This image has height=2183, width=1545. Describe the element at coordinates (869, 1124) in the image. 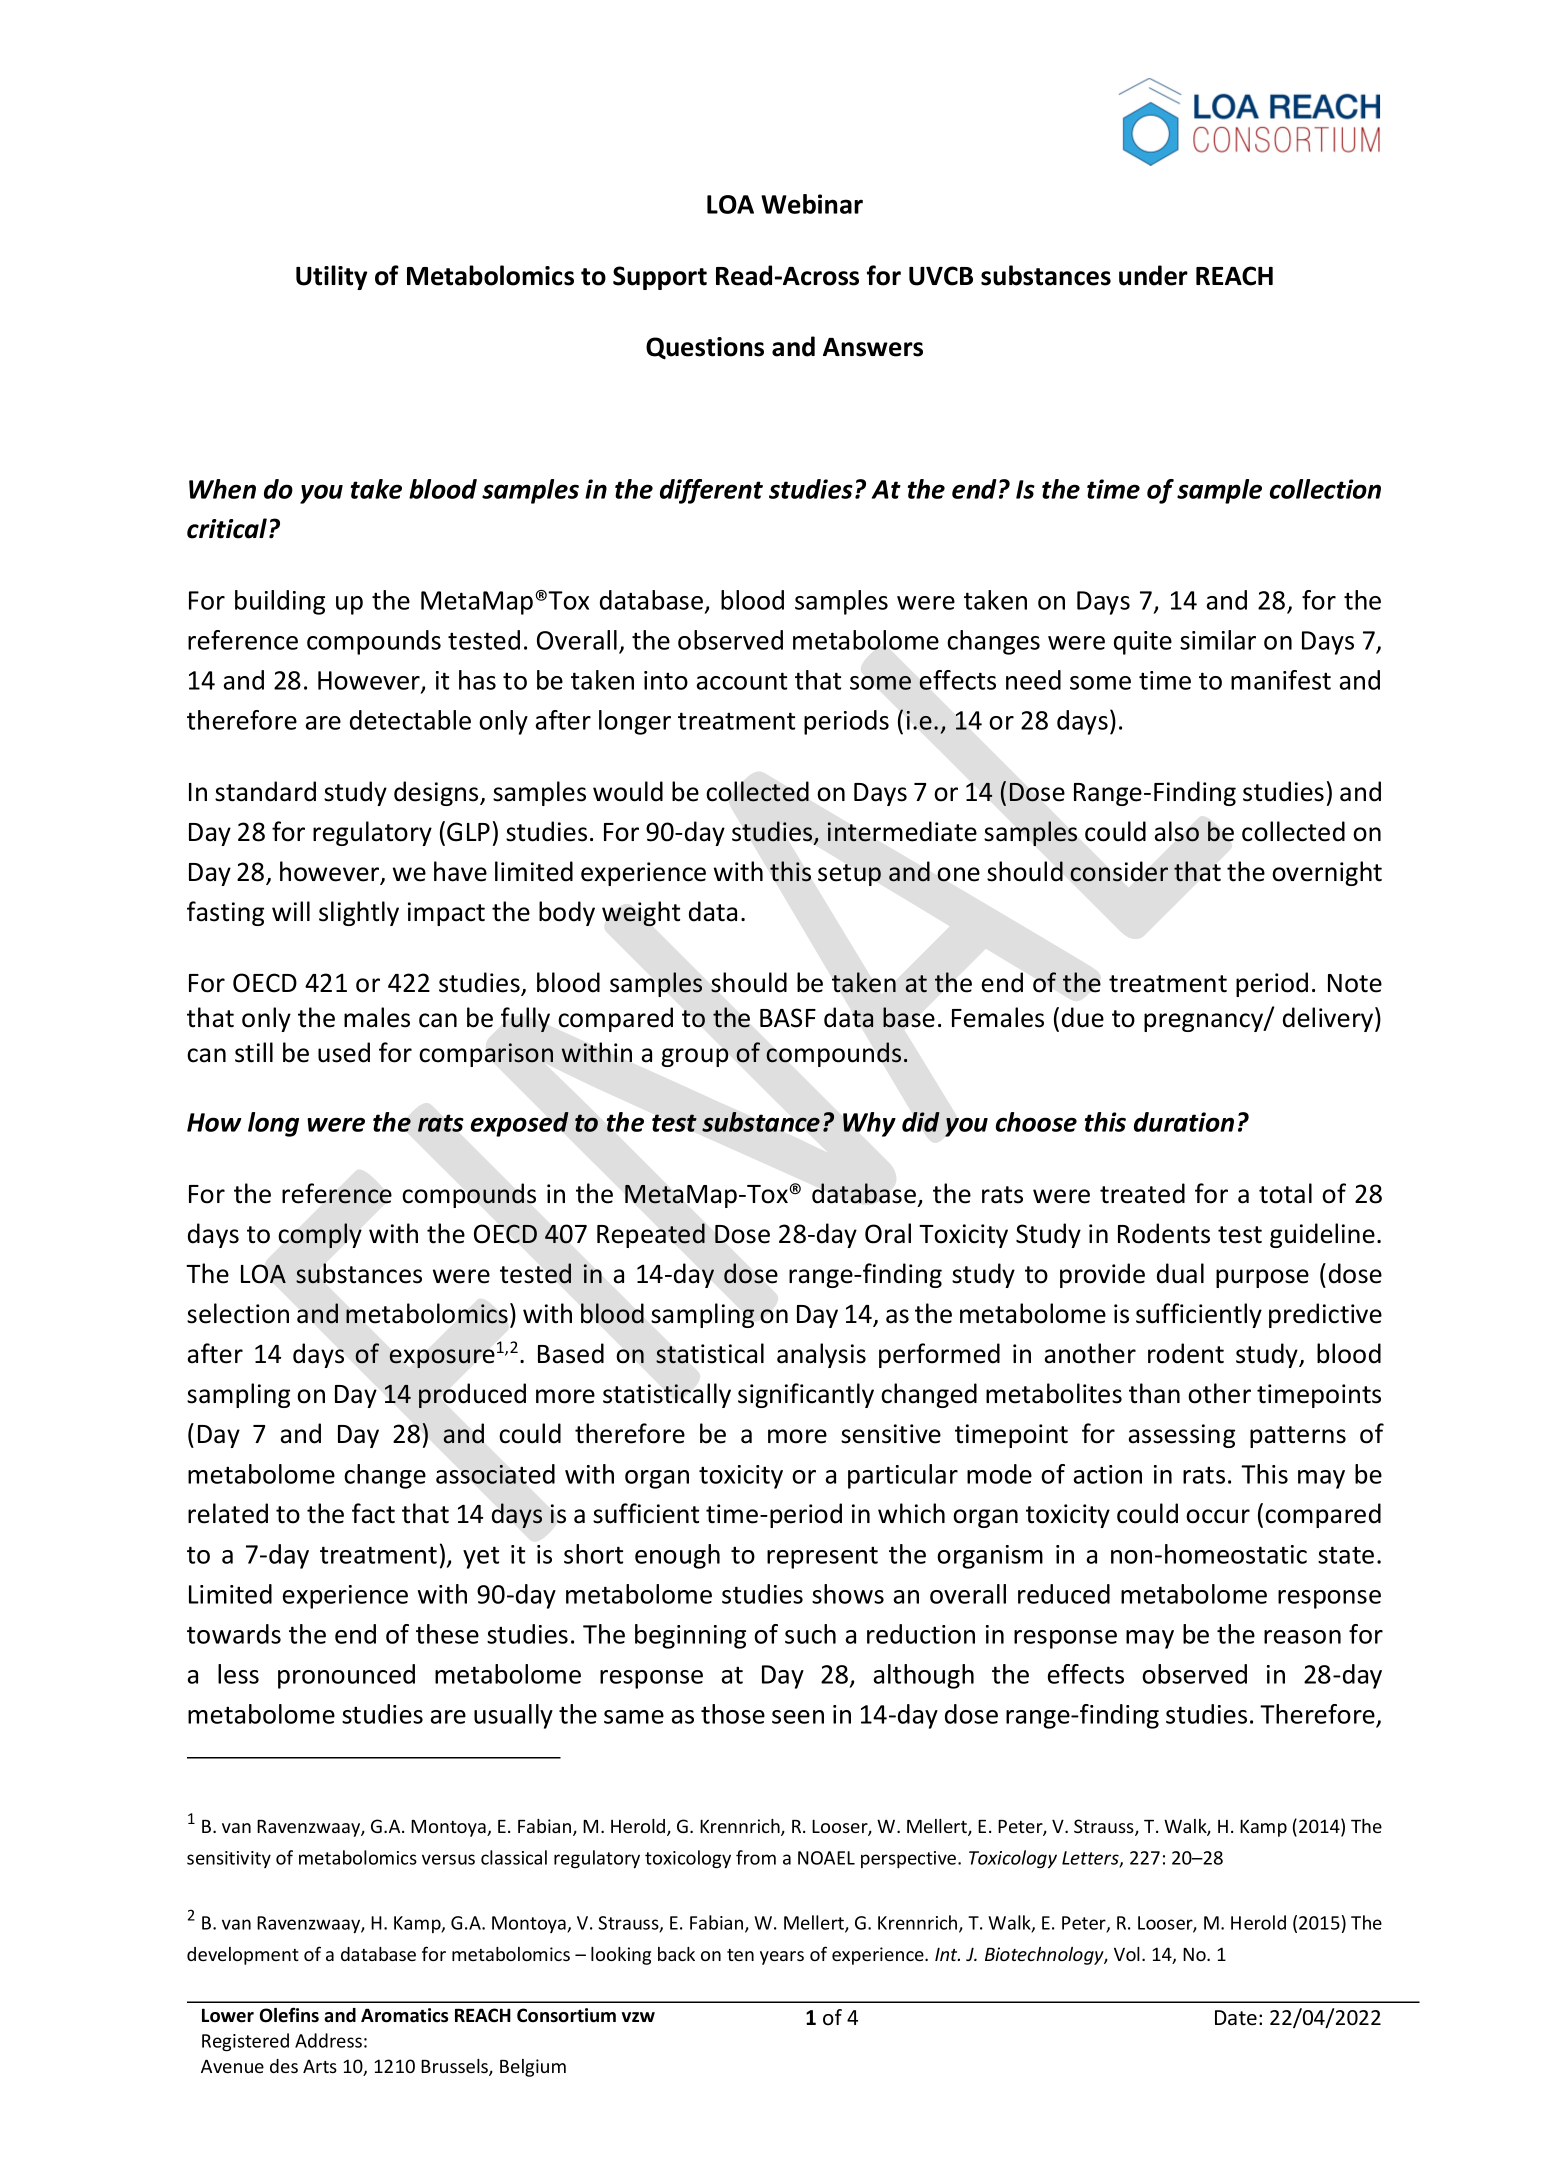

I see `Why` at that location.
